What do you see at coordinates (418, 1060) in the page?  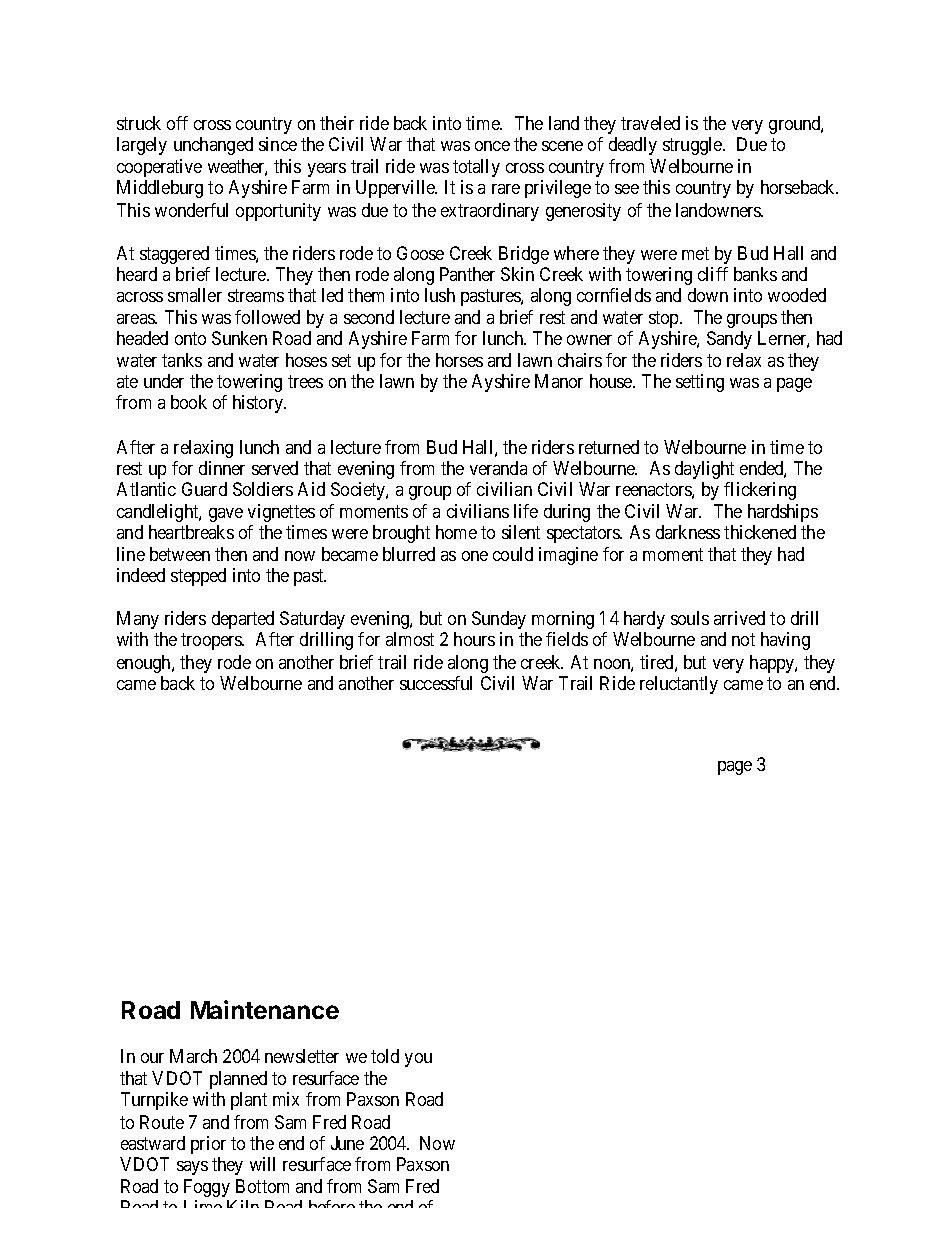 I see `you` at bounding box center [418, 1060].
